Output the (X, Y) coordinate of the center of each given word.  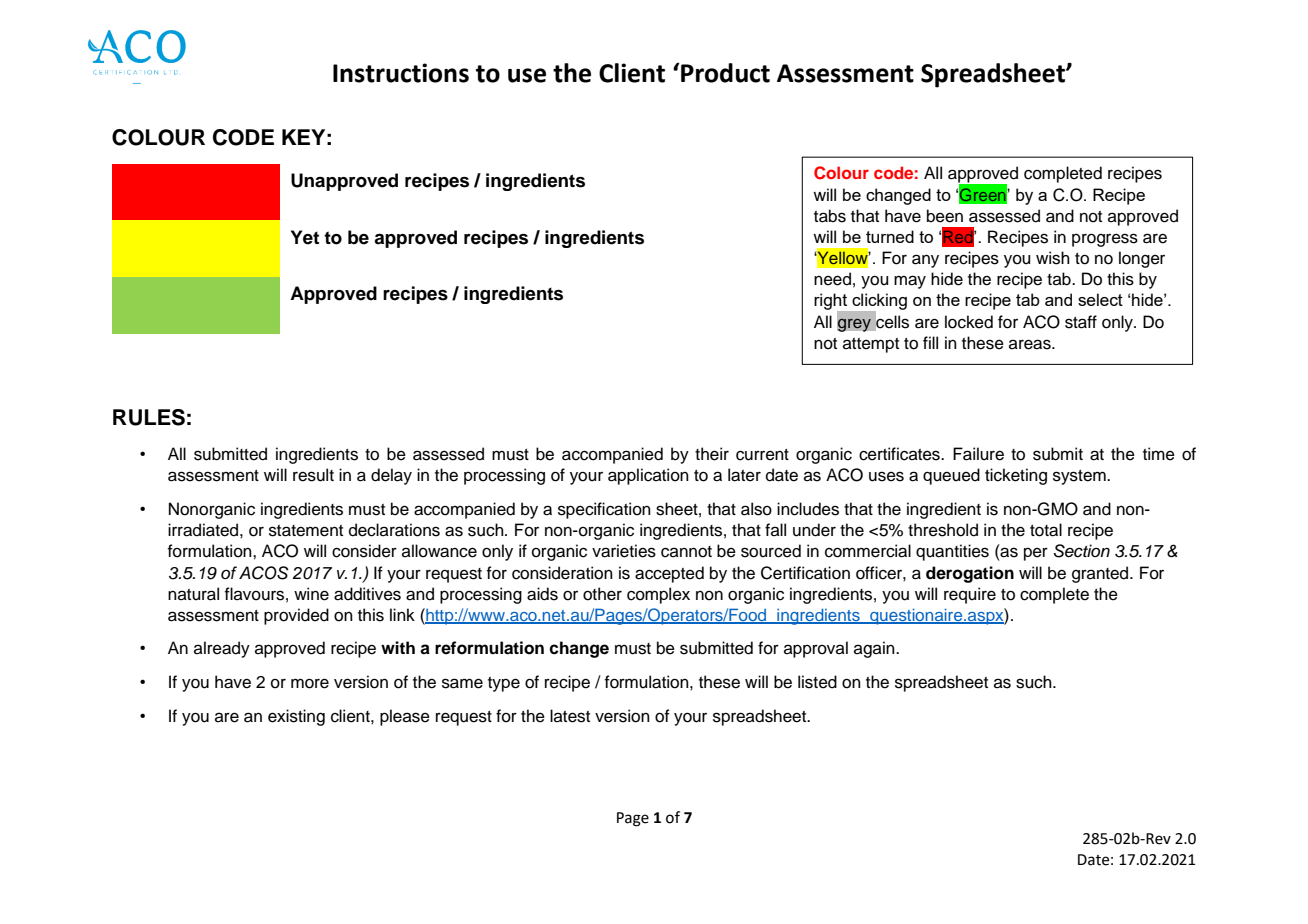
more (310, 683)
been (945, 216)
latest (570, 716)
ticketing (1016, 476)
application (648, 476)
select (1100, 299)
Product (724, 73)
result (313, 475)
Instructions (401, 73)
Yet (305, 237)
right (832, 303)
